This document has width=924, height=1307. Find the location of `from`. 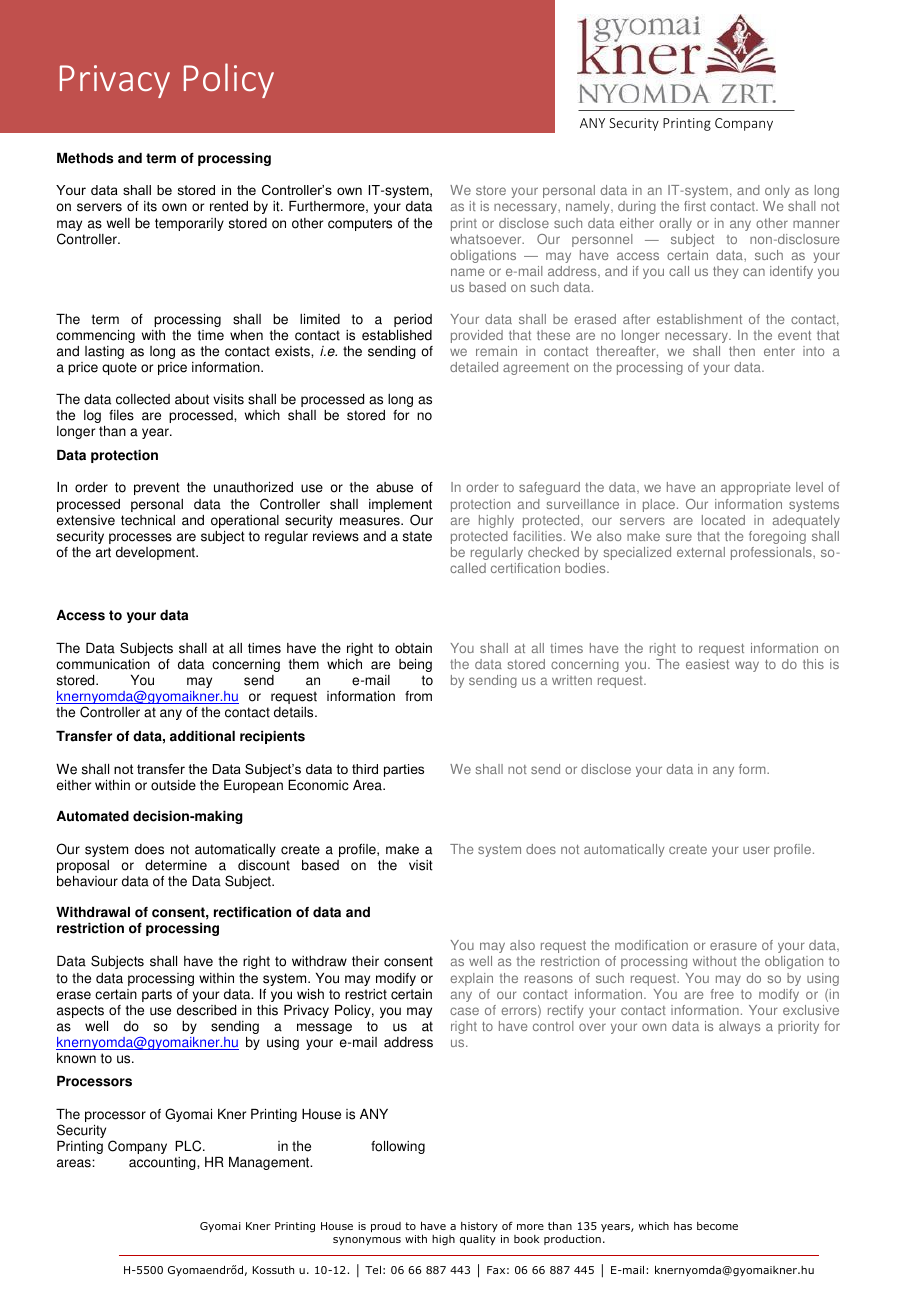

from is located at coordinates (418, 696).
